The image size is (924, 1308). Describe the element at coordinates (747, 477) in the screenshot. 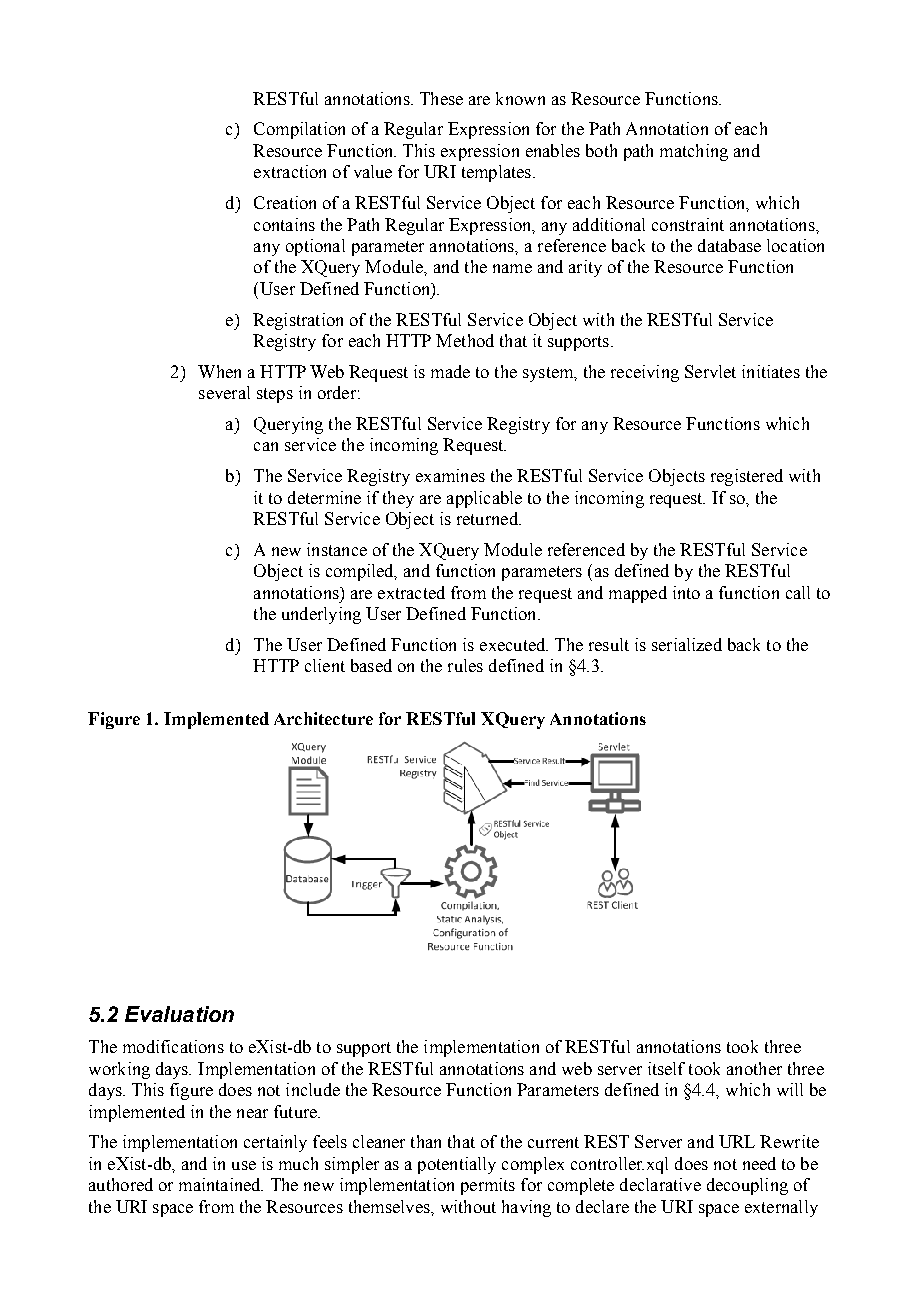

I see `registered` at that location.
